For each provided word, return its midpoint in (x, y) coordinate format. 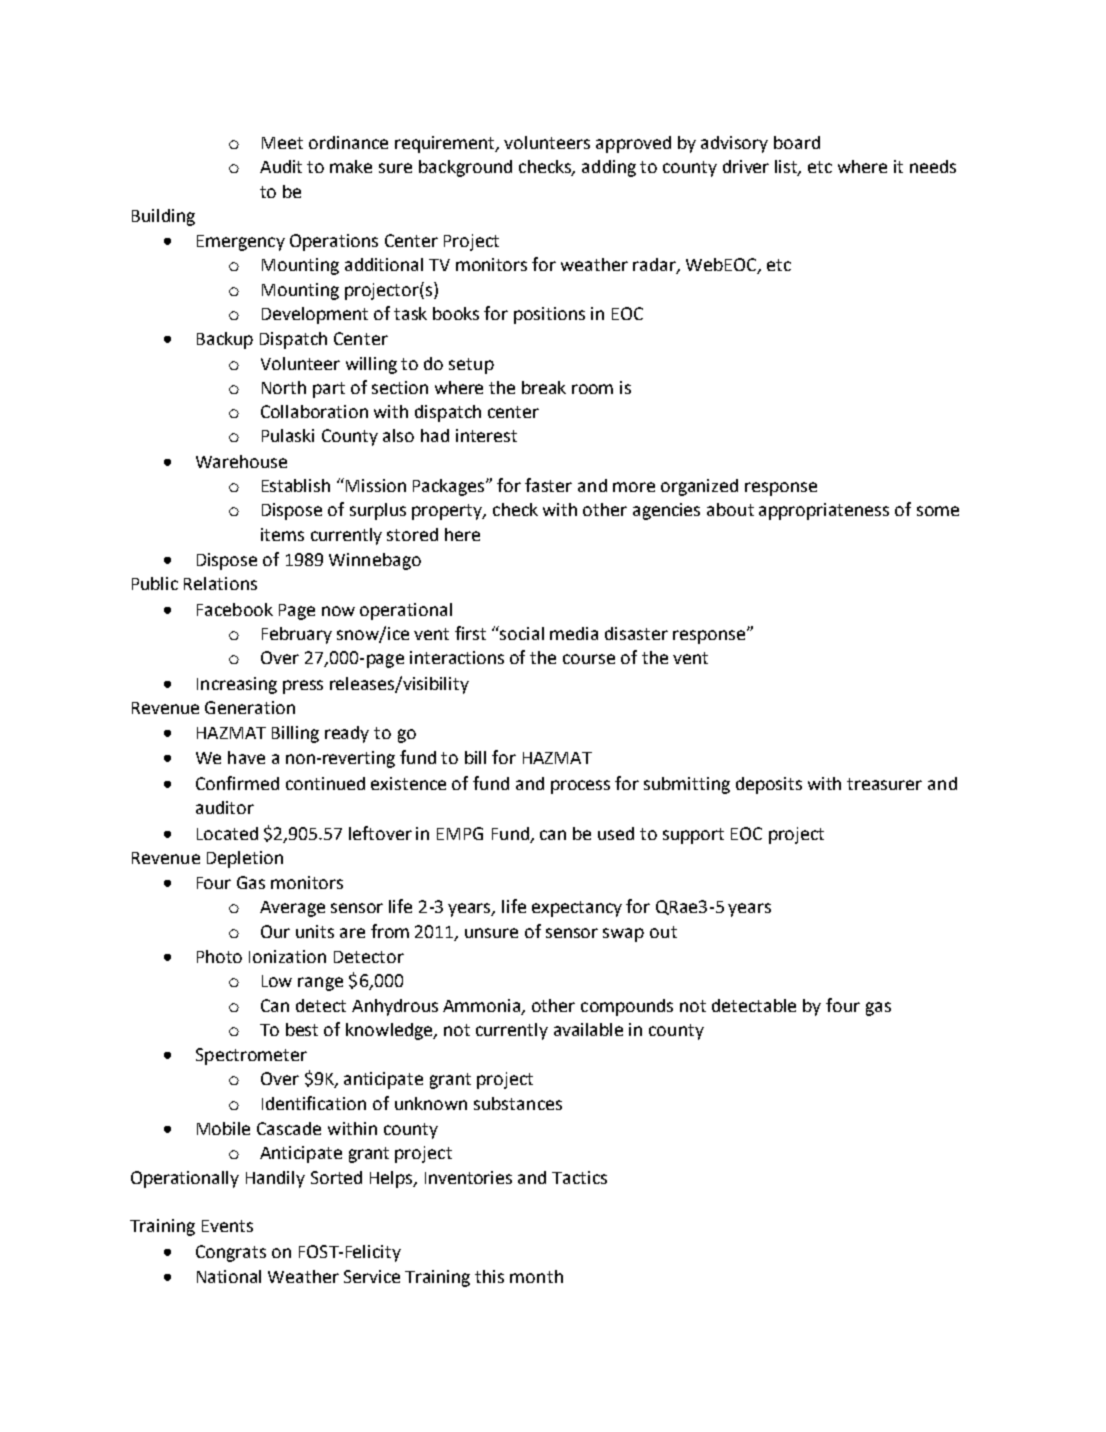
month (536, 1276)
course (589, 659)
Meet (282, 143)
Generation (250, 707)
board (797, 142)
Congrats (231, 1253)
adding (609, 168)
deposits (769, 785)
